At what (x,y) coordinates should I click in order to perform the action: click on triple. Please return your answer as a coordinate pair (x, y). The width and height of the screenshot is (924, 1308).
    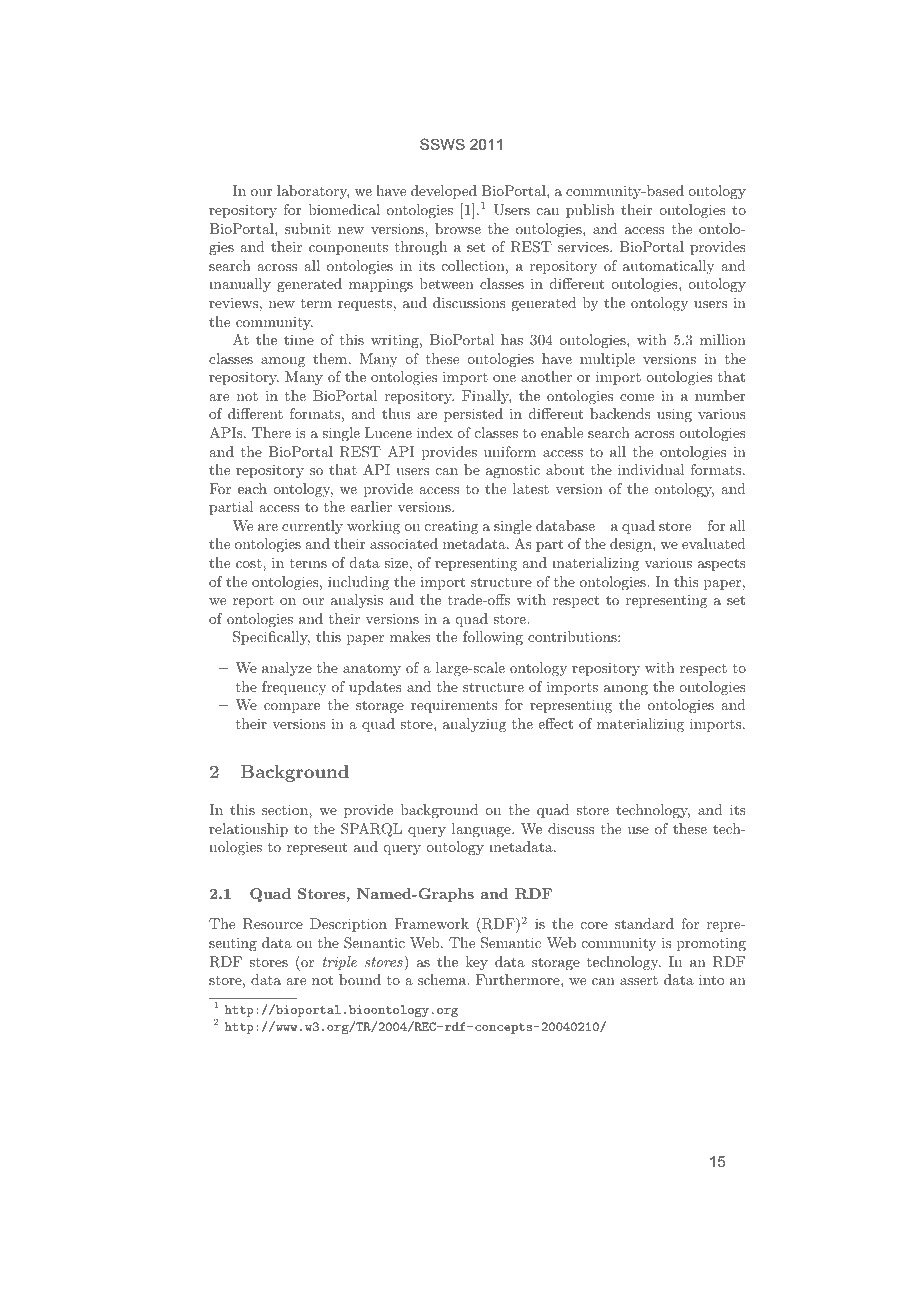
    Looking at the image, I should click on (340, 963).
